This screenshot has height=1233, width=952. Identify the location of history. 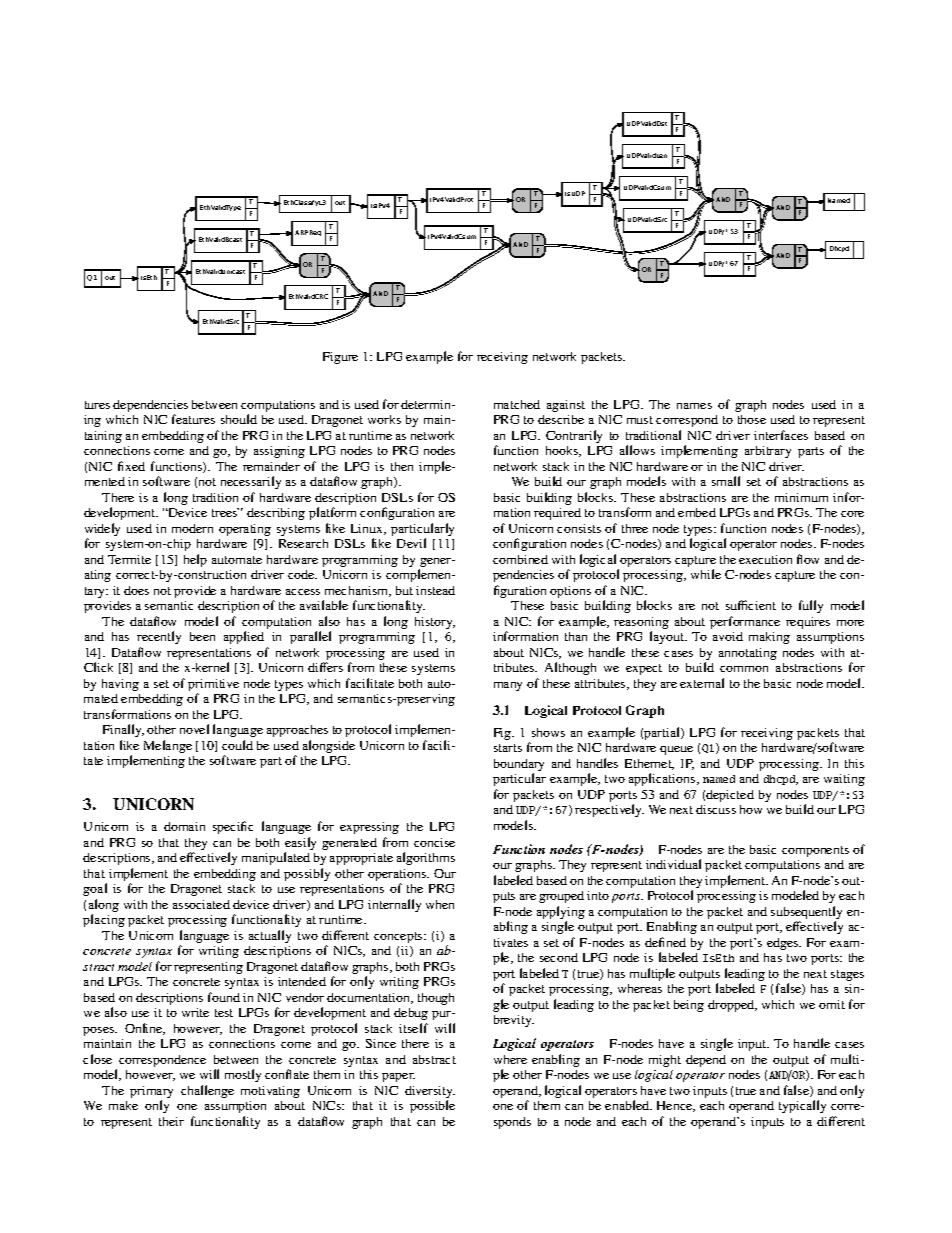
(435, 623).
